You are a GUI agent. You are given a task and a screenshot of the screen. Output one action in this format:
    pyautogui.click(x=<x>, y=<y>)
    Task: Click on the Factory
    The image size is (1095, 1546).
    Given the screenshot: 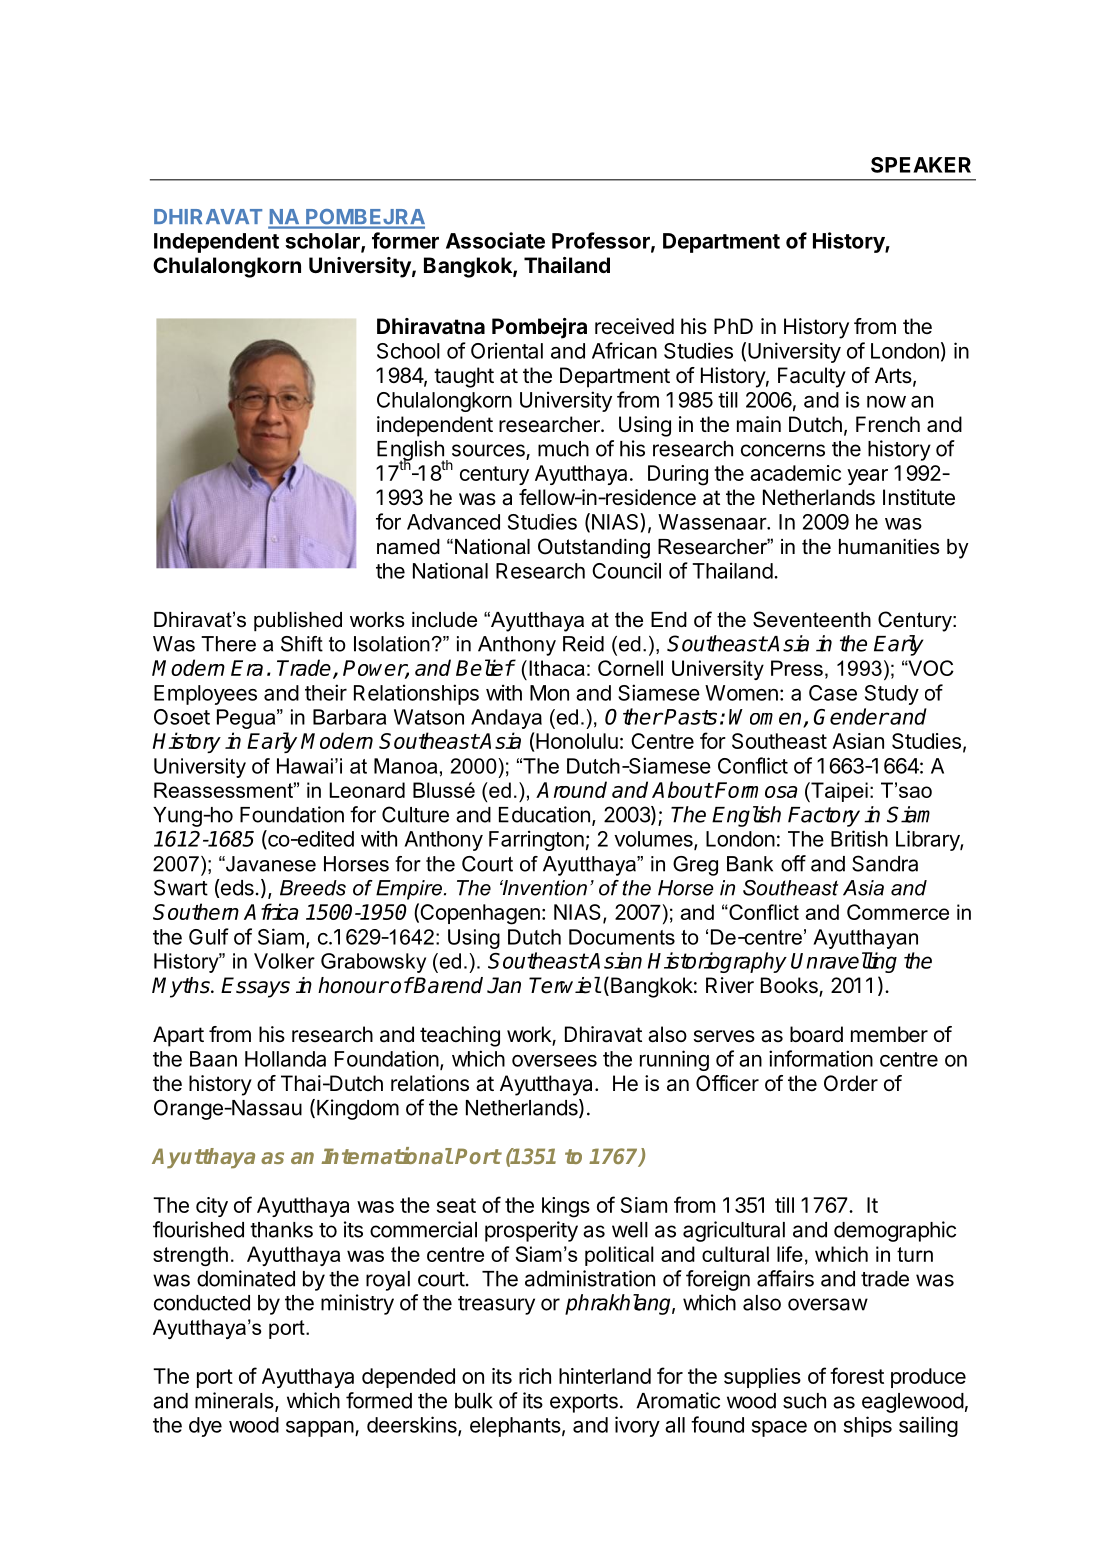 What is the action you would take?
    pyautogui.click(x=824, y=817)
